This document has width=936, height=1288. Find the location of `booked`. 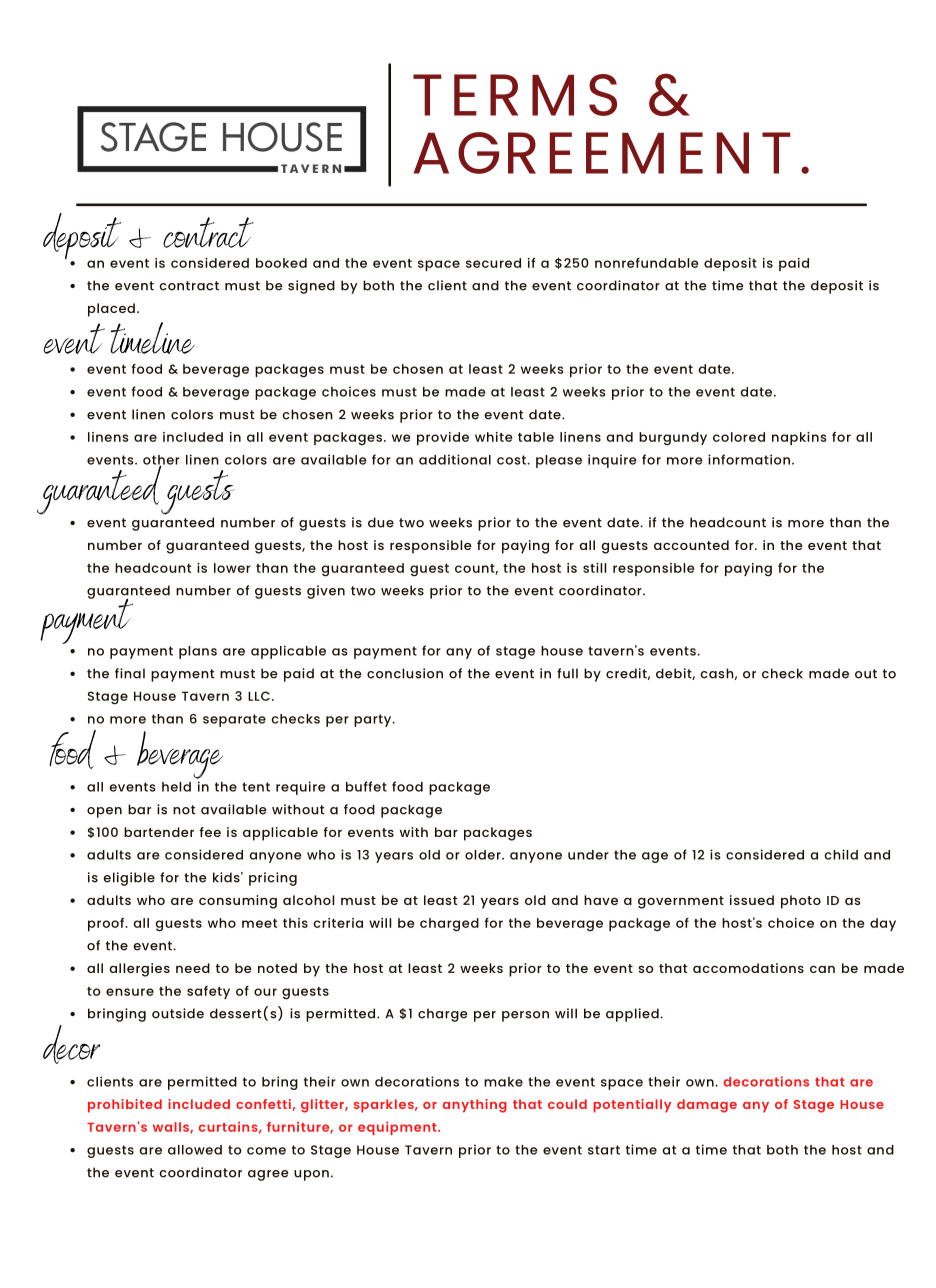

booked is located at coordinates (281, 263).
